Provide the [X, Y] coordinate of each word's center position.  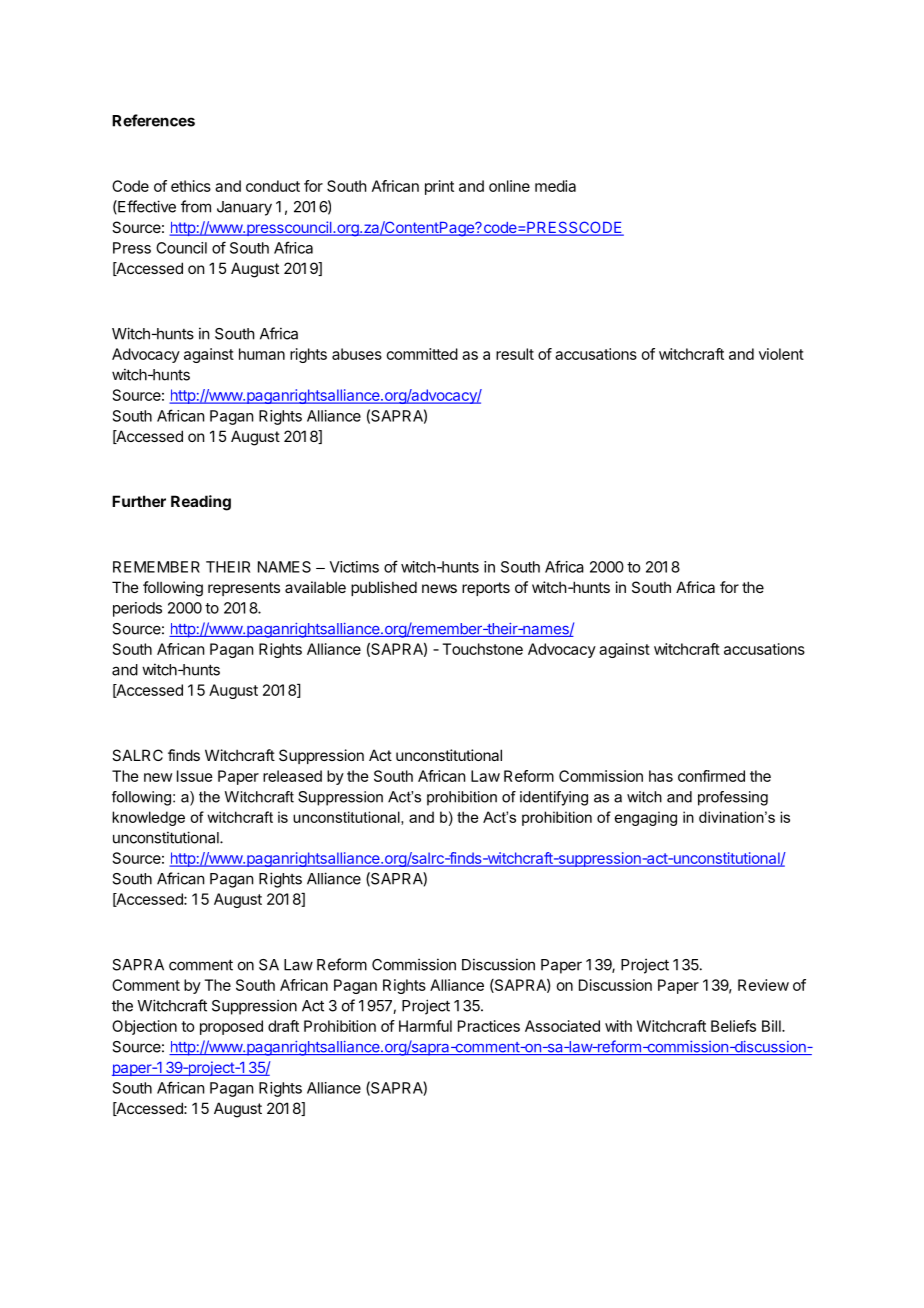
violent [781, 354]
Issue [195, 776]
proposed [231, 1027]
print [439, 187]
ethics [191, 186]
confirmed [711, 776]
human [262, 354]
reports [486, 589]
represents [244, 589]
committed [422, 354]
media [555, 186]
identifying [554, 798]
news [439, 588]
